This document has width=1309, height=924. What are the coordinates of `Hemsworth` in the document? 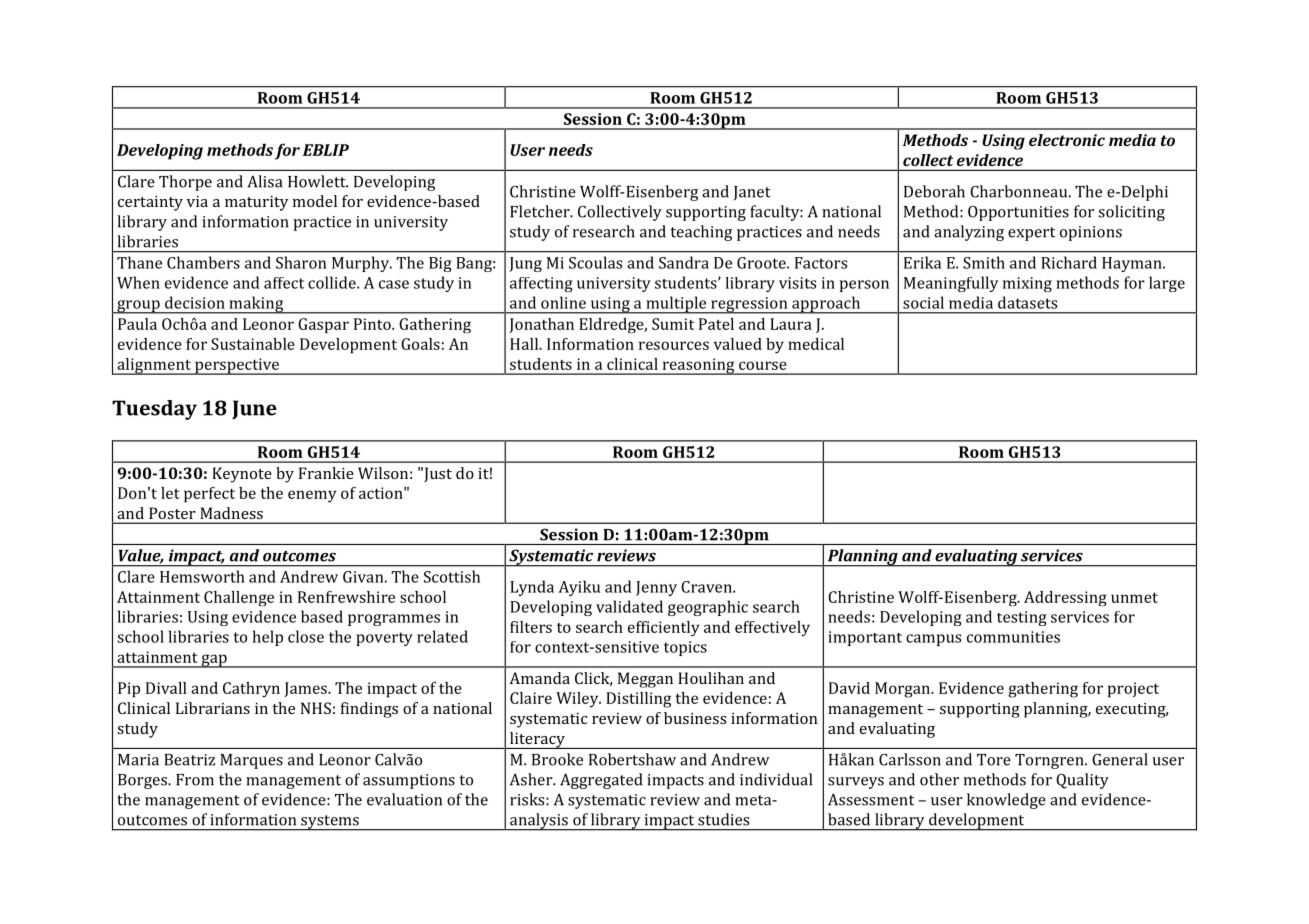 It's located at (202, 576).
